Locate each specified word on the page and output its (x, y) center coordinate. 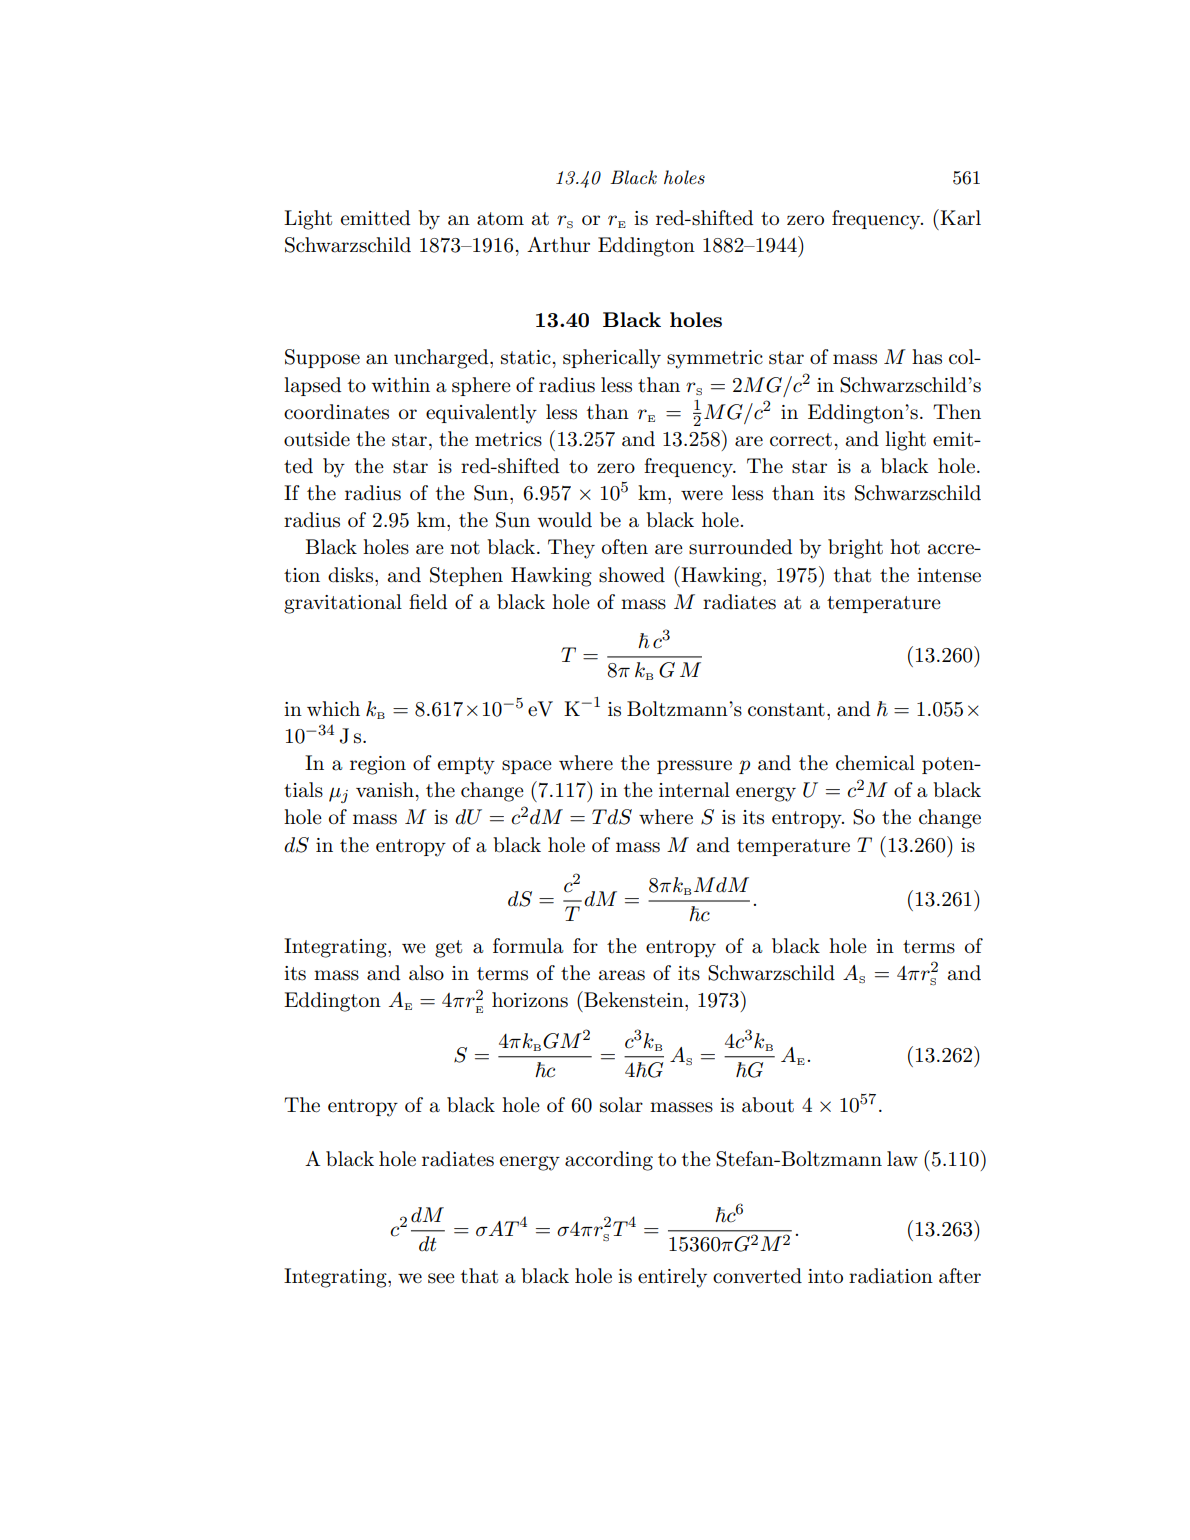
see (441, 1278)
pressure (694, 767)
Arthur (558, 245)
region (378, 765)
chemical (875, 763)
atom (500, 219)
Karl (959, 217)
